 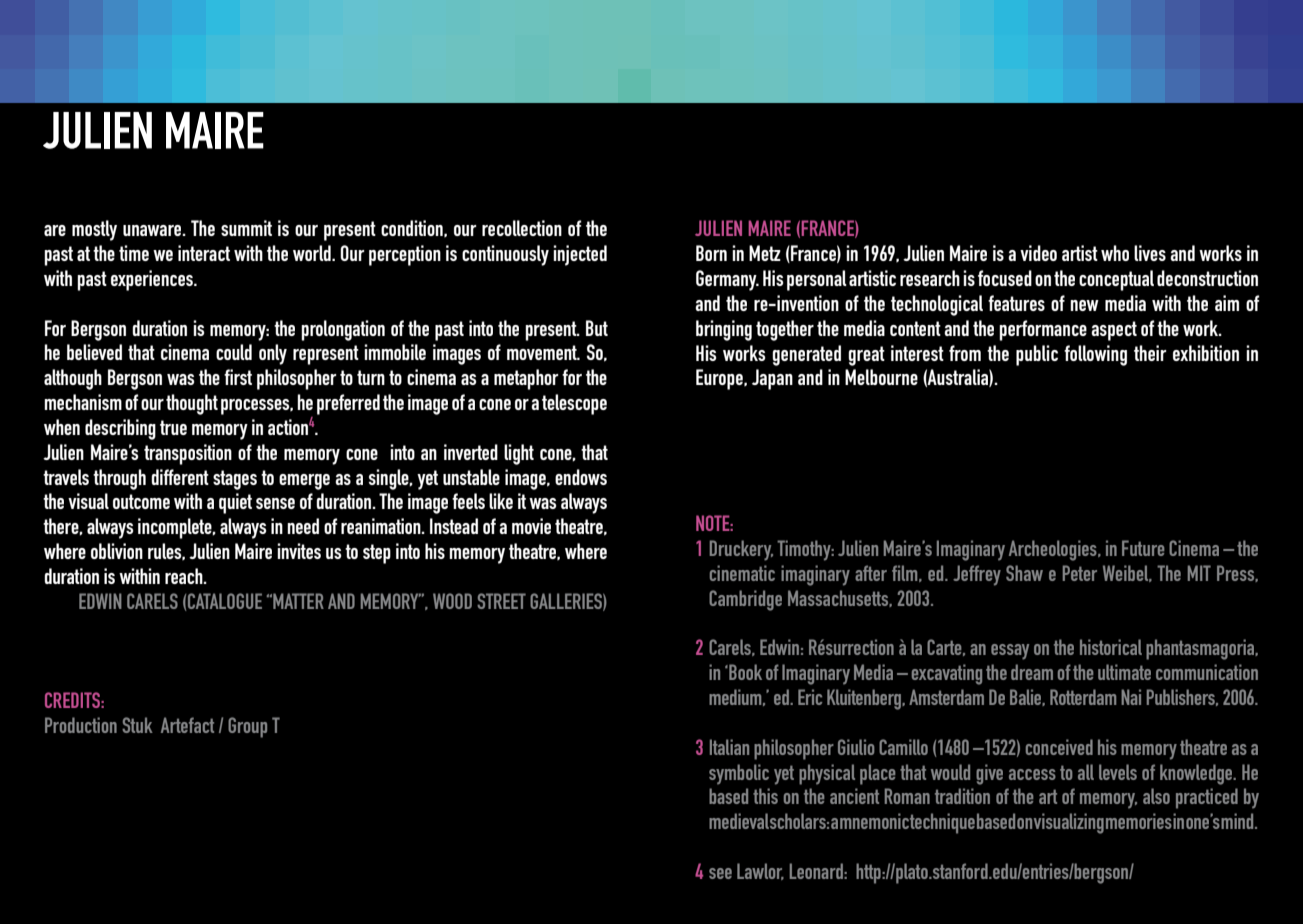 What do you see at coordinates (117, 551) in the screenshot?
I see `oblivion` at bounding box center [117, 551].
